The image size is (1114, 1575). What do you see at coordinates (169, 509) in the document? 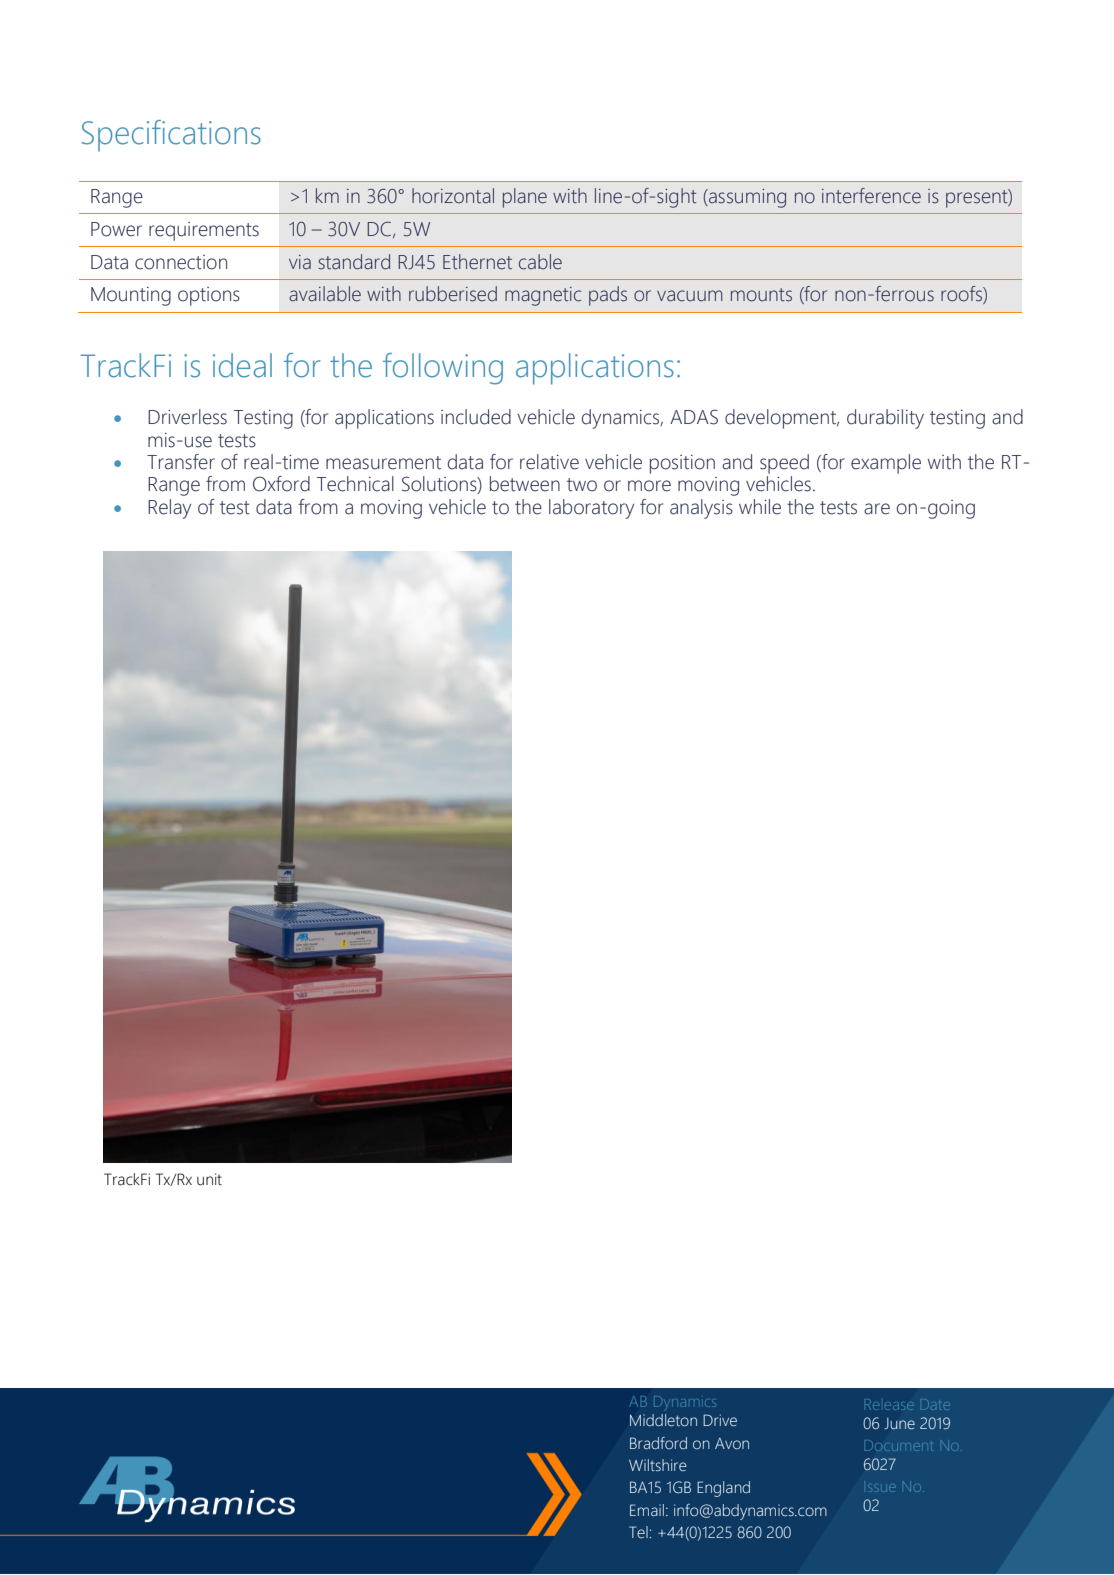
I see `Relay` at bounding box center [169, 509].
